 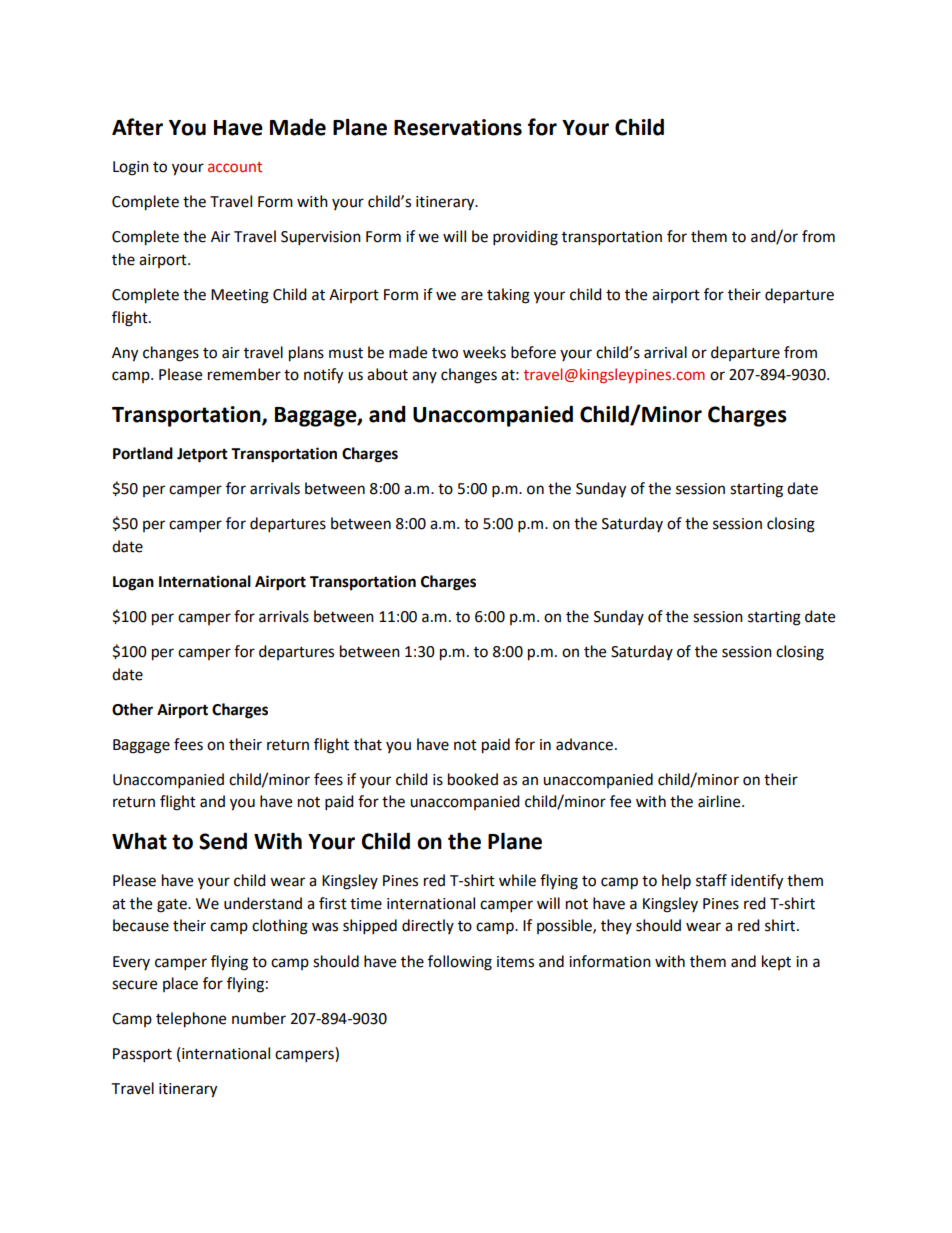 What do you see at coordinates (584, 744) in the screenshot?
I see `advance` at bounding box center [584, 744].
